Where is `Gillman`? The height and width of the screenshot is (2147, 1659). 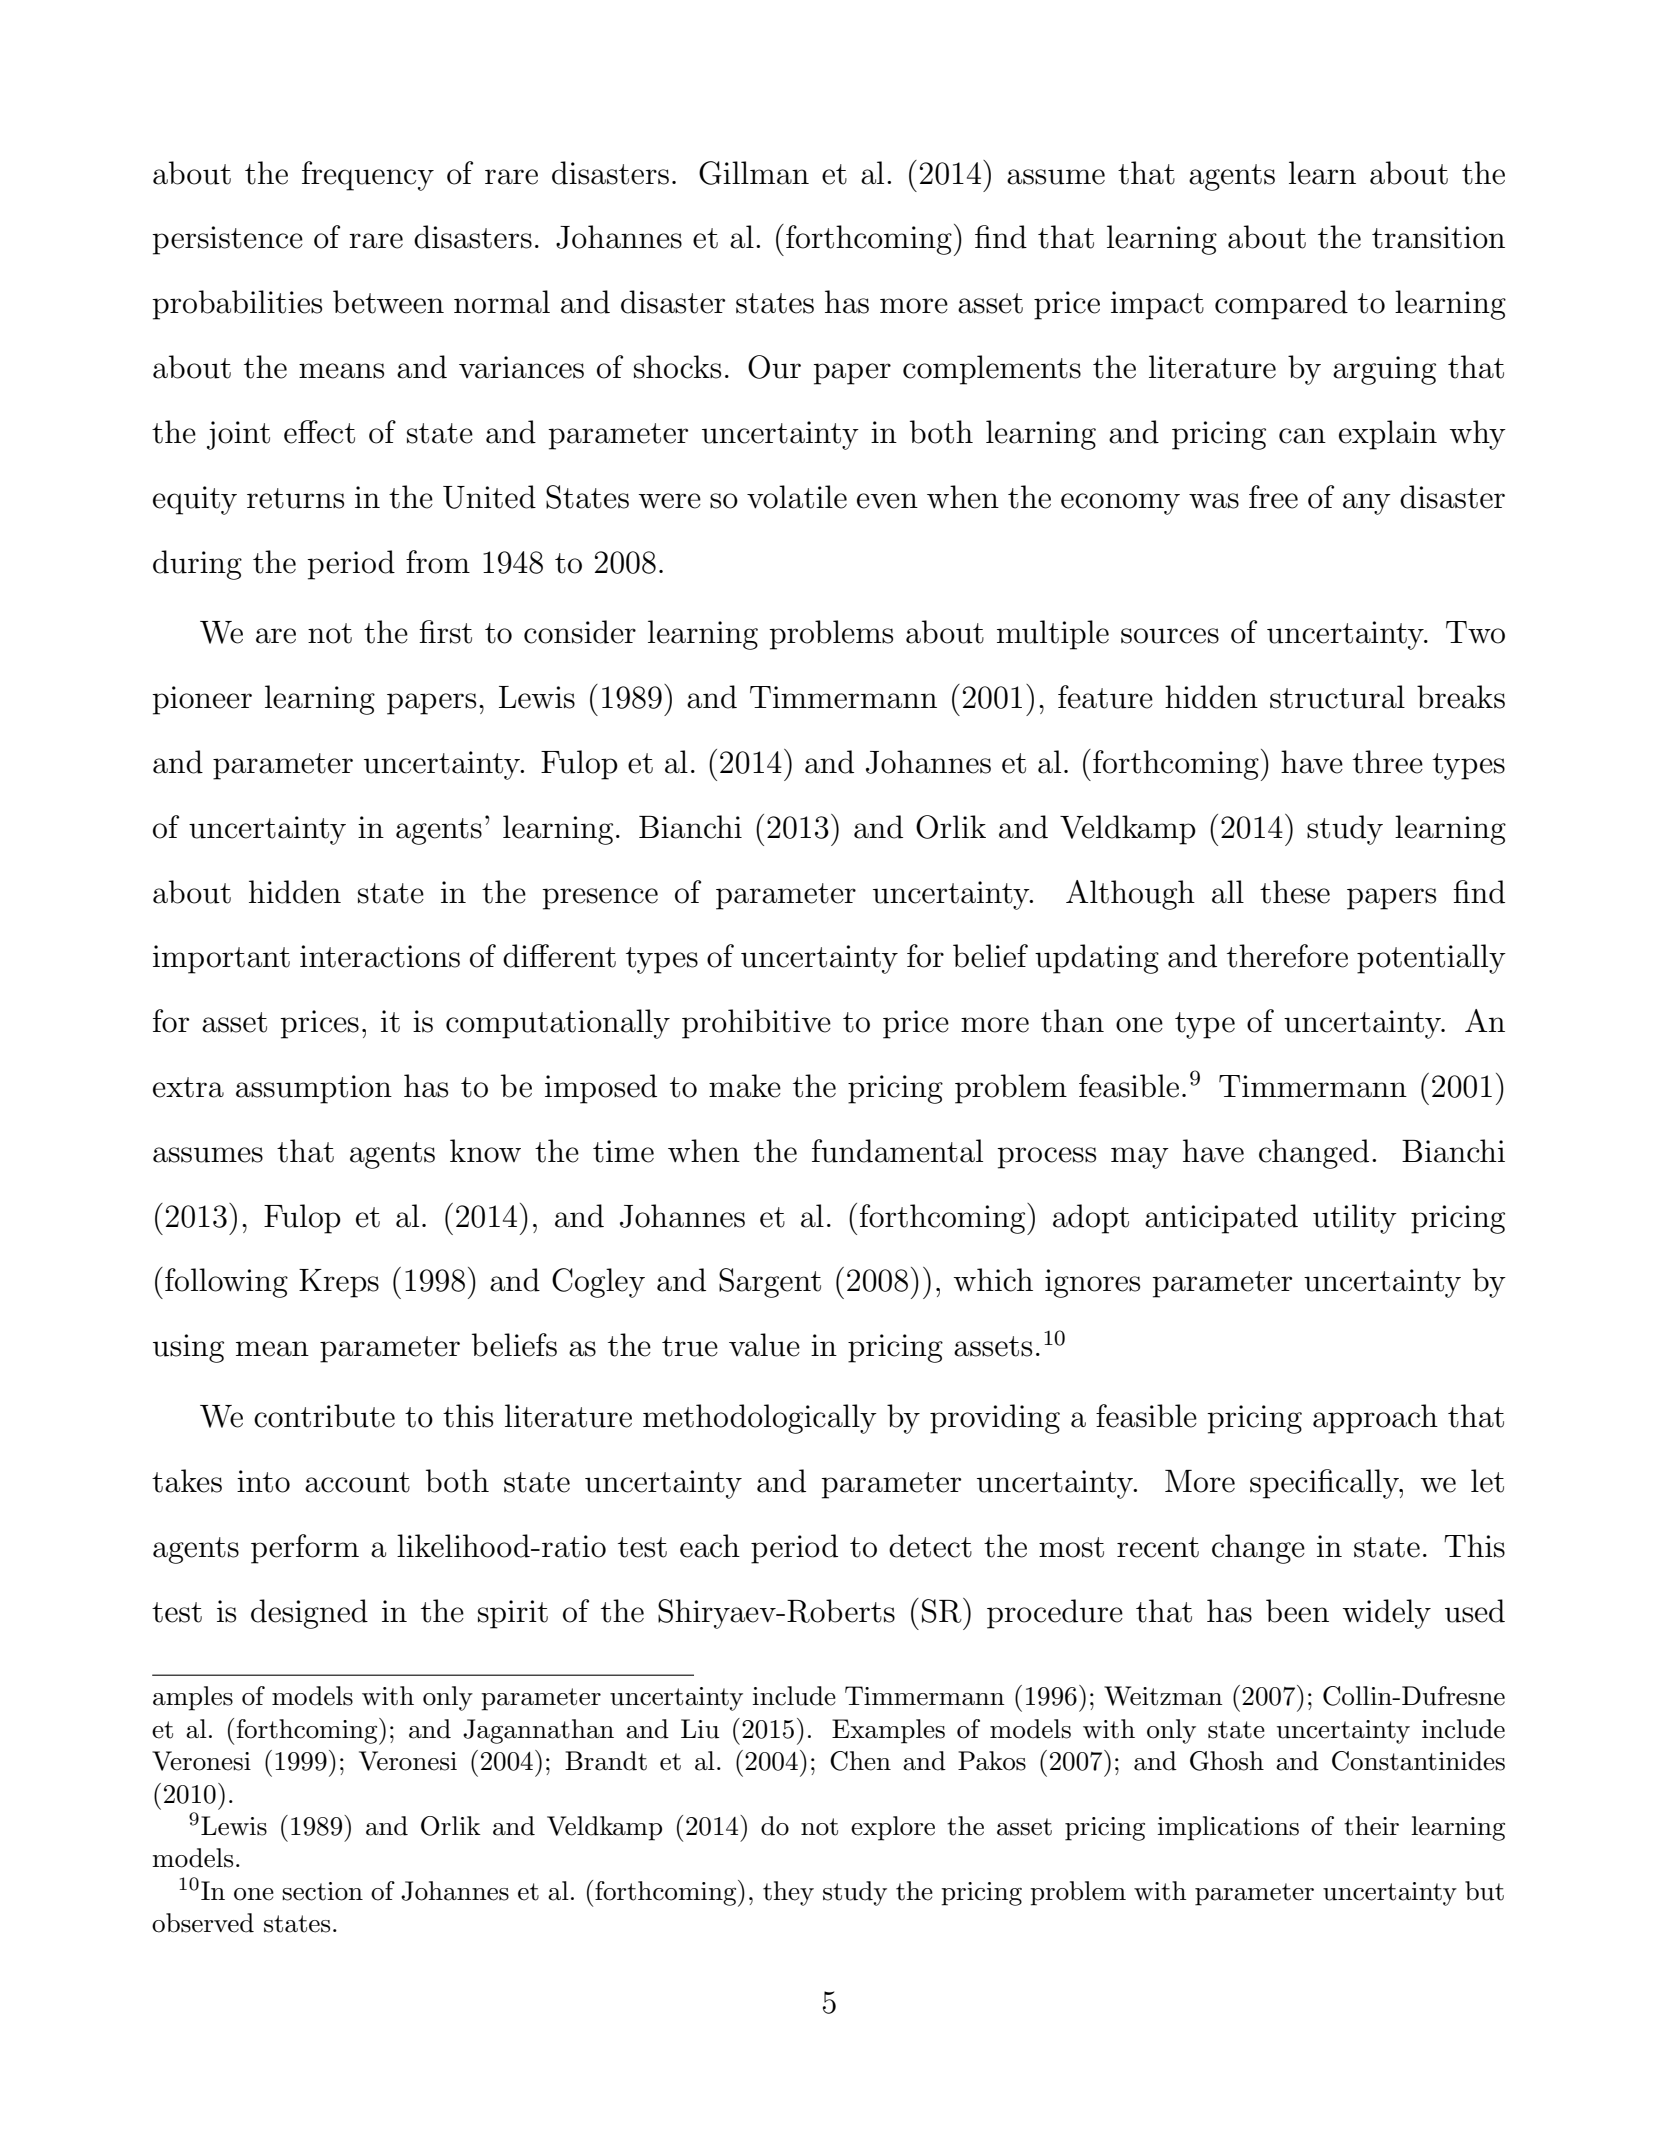
Gillman is located at coordinates (754, 173).
